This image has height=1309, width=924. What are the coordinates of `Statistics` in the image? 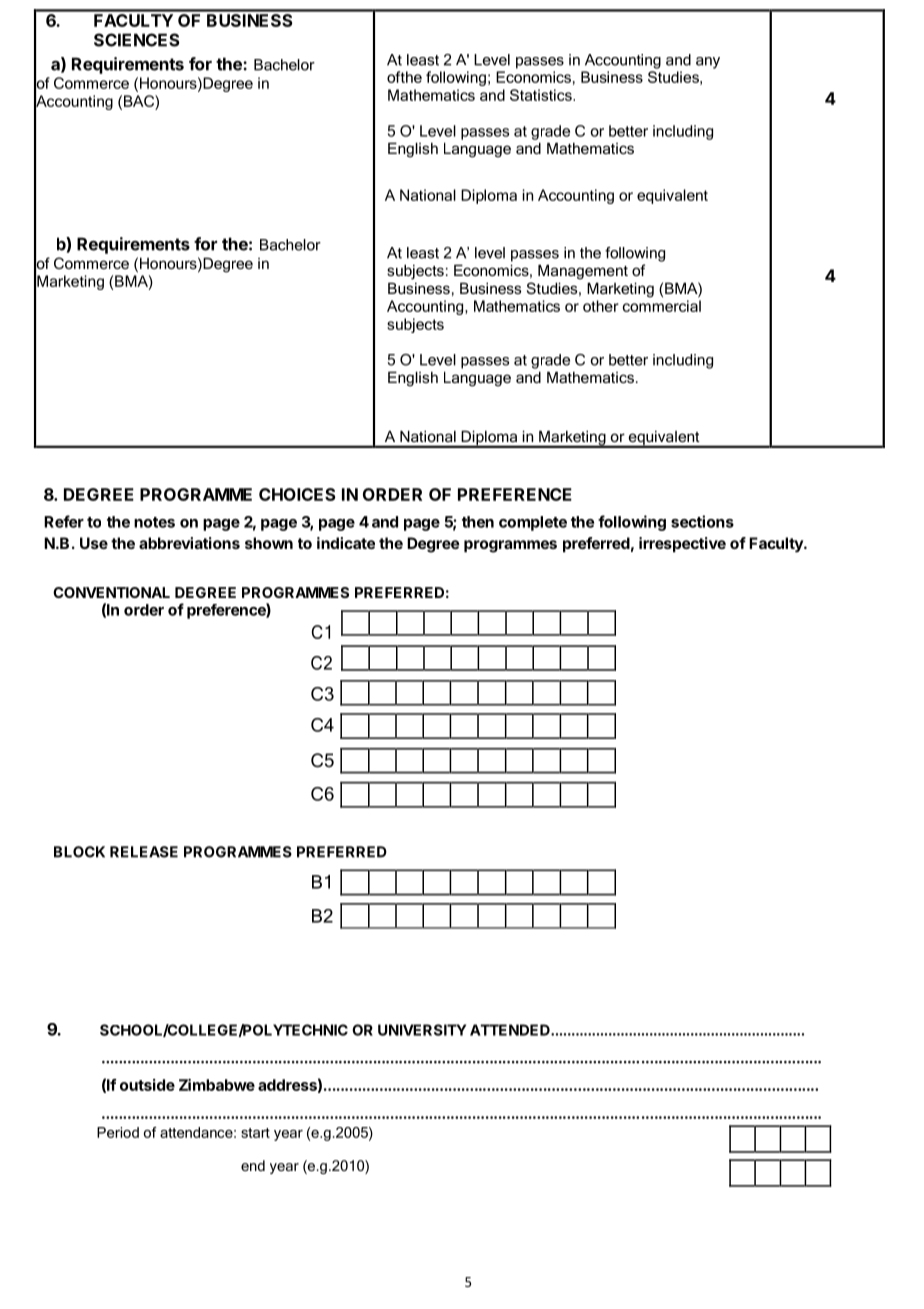 It's located at (542, 95).
